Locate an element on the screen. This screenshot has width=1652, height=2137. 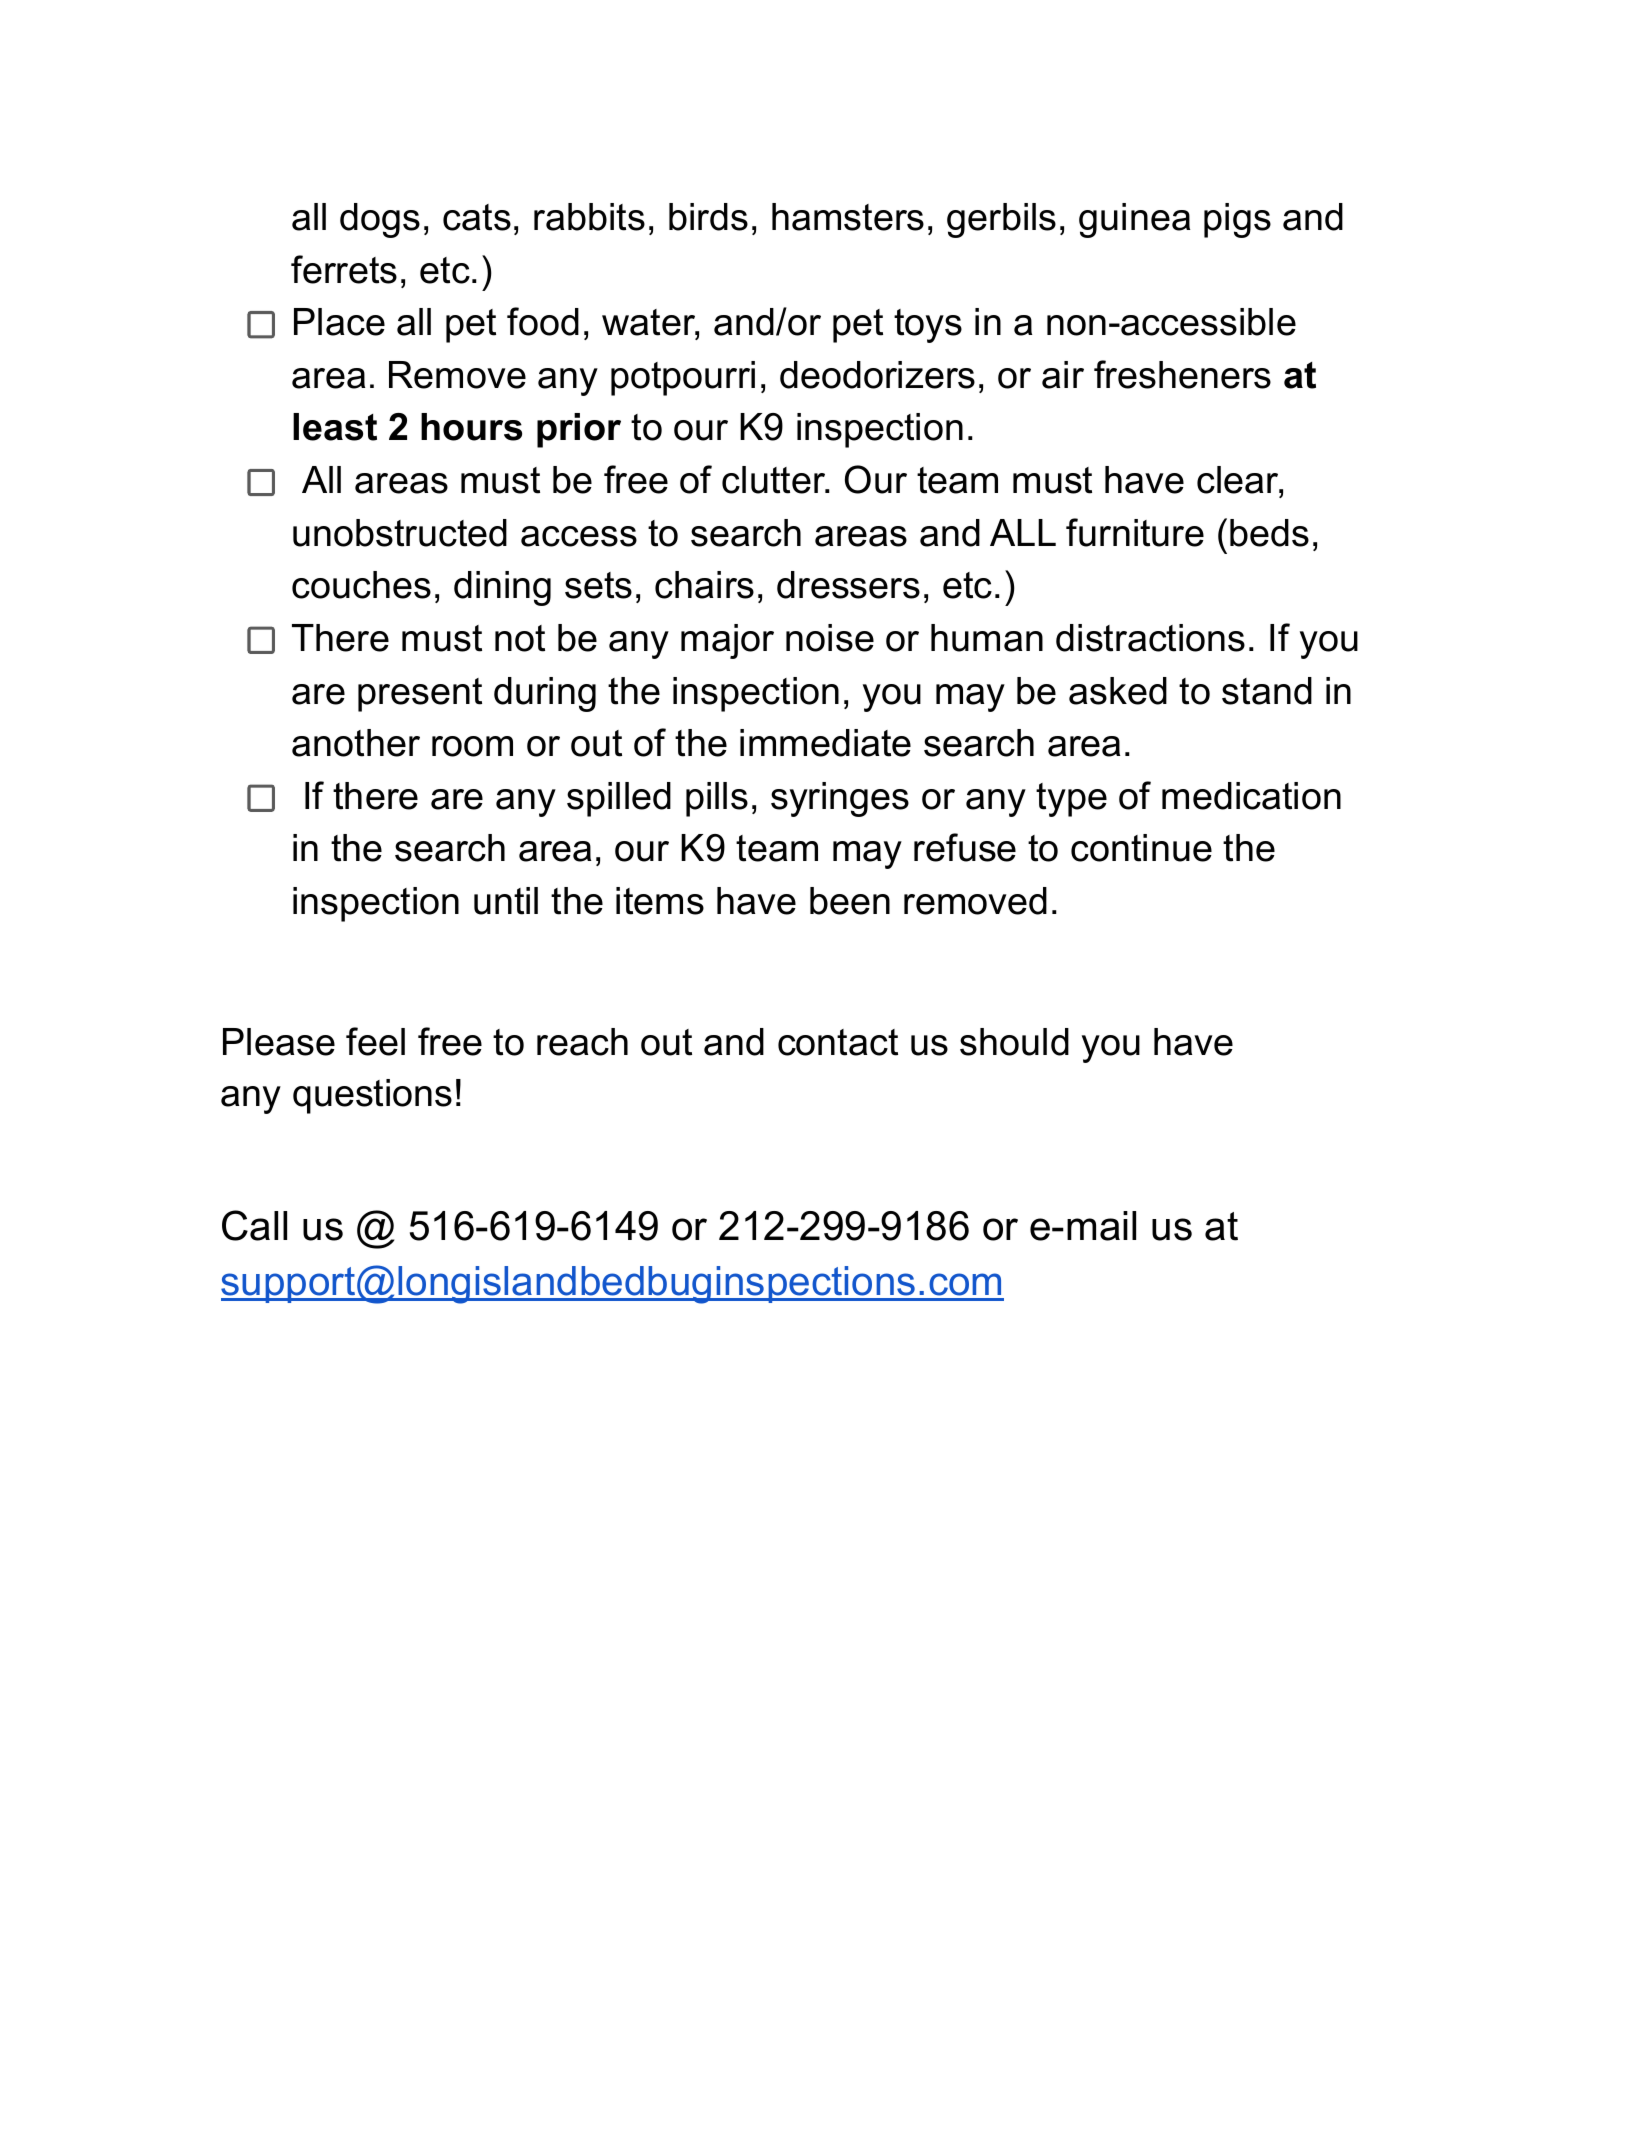
Call is located at coordinates (254, 1225).
